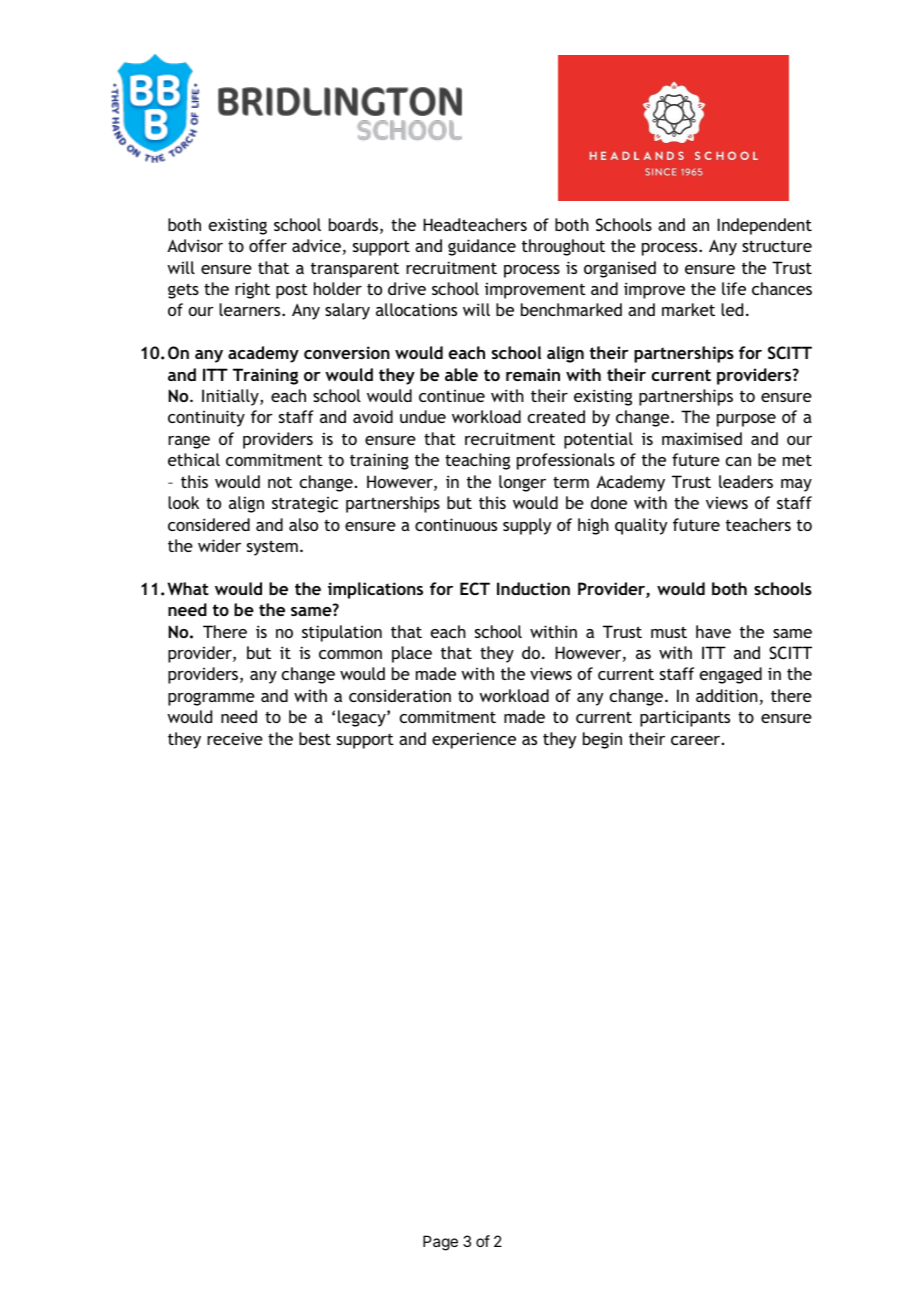 This page has width=924, height=1308. What do you see at coordinates (602, 740) in the page?
I see `begin` at bounding box center [602, 740].
